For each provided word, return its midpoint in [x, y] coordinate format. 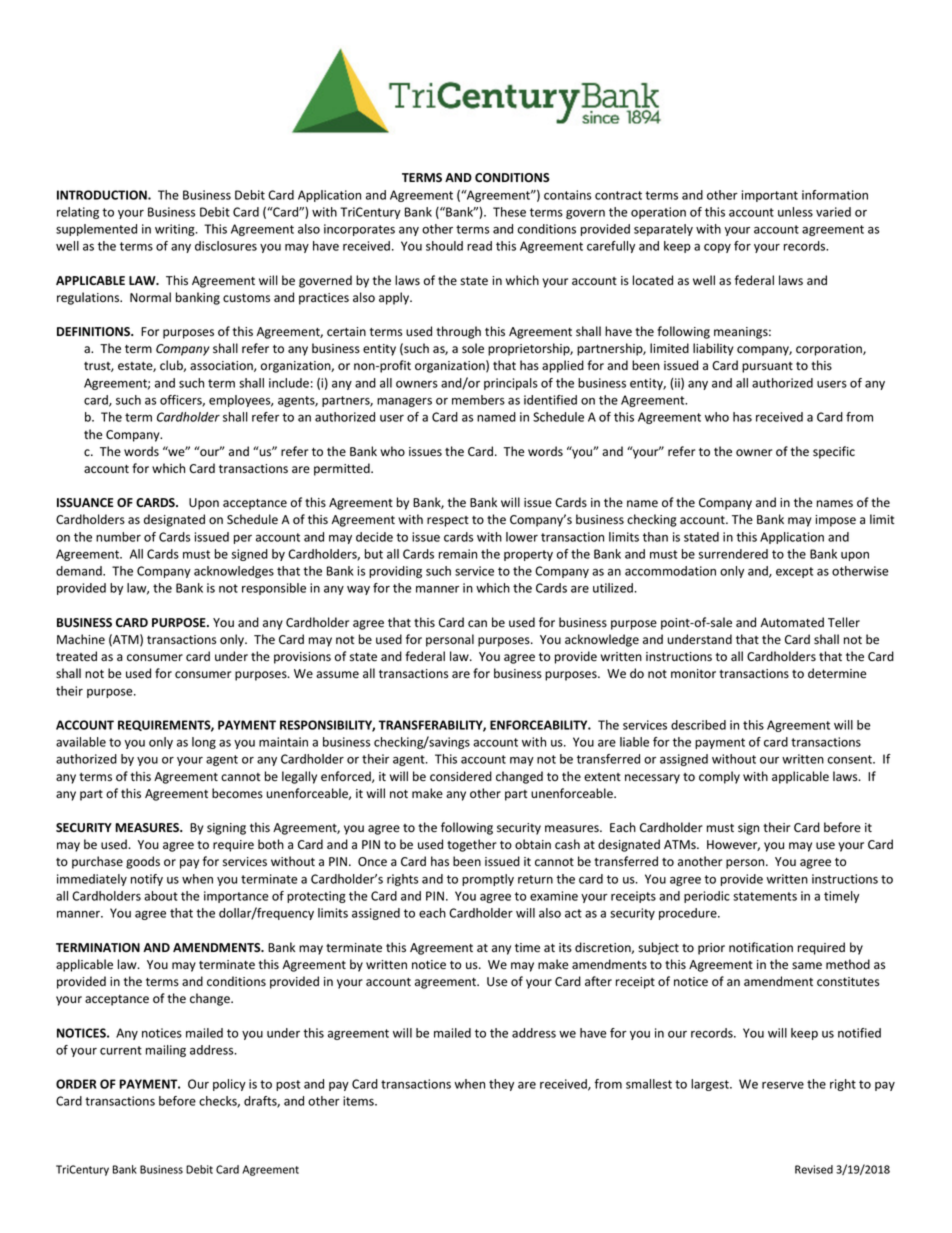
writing [176, 230]
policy [229, 1085]
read [479, 246]
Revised [814, 1169]
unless [795, 212]
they [501, 1085]
